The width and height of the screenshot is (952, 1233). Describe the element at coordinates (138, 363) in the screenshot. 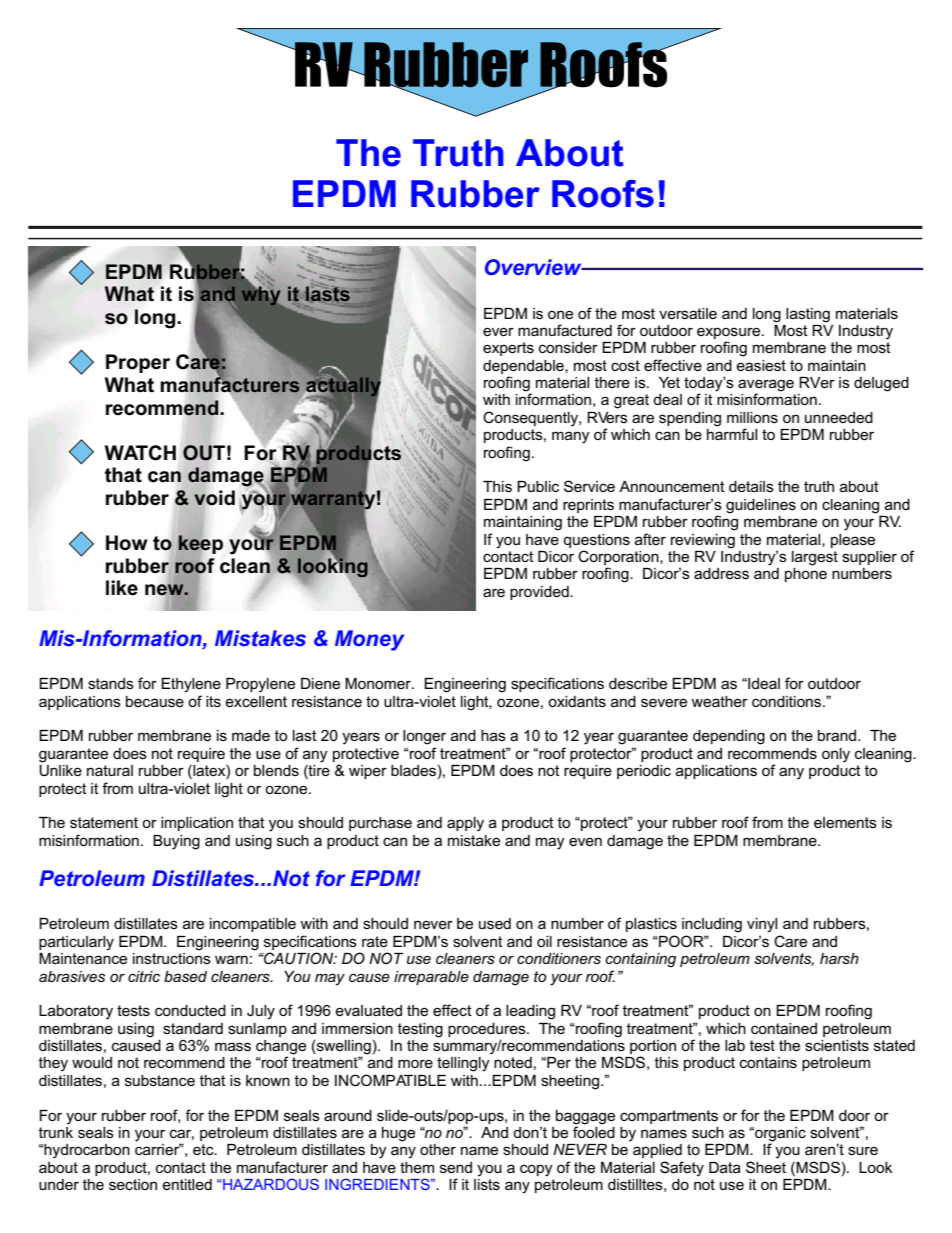

I see `Proper` at that location.
